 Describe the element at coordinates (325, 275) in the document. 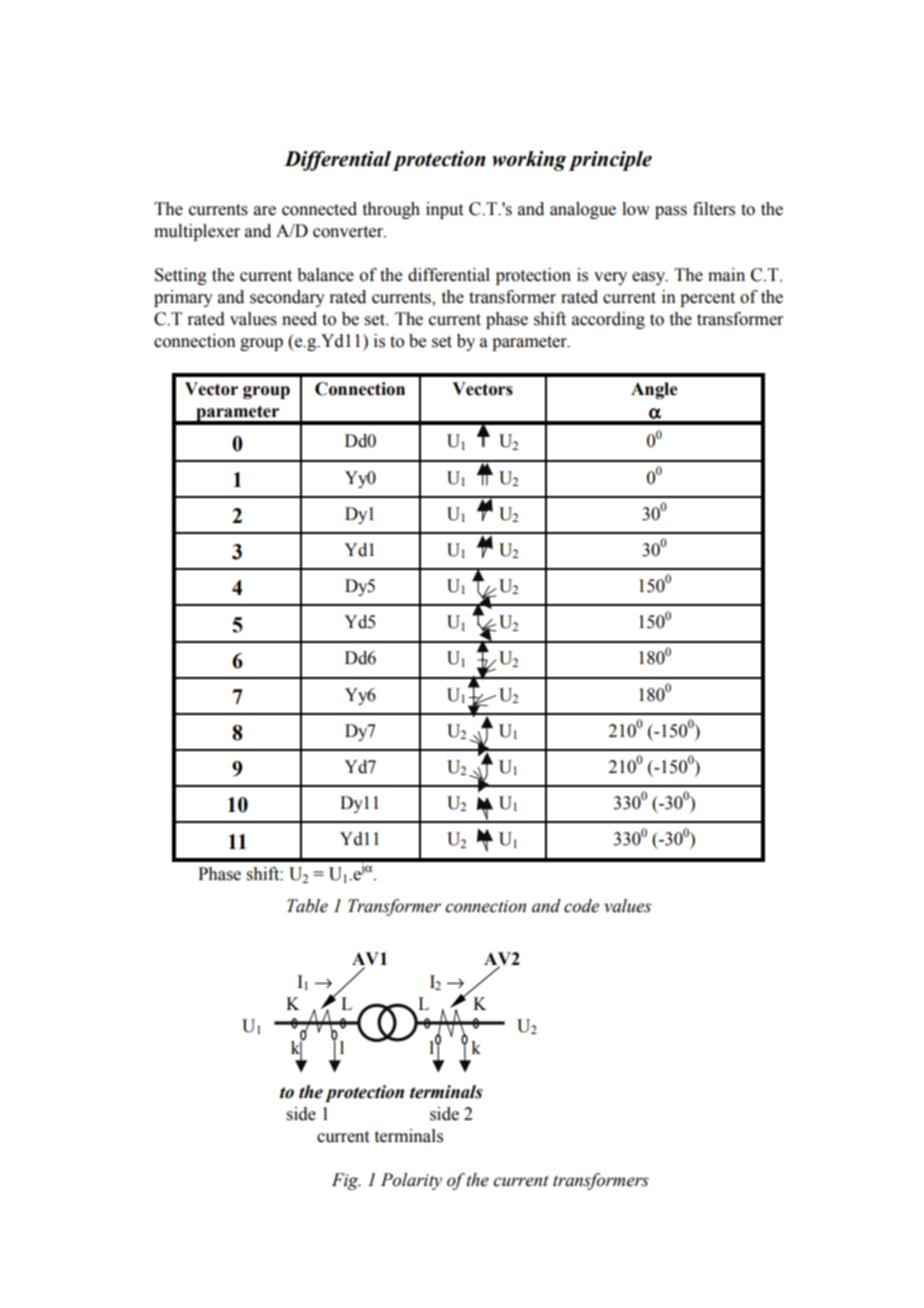

I see `balance` at that location.
